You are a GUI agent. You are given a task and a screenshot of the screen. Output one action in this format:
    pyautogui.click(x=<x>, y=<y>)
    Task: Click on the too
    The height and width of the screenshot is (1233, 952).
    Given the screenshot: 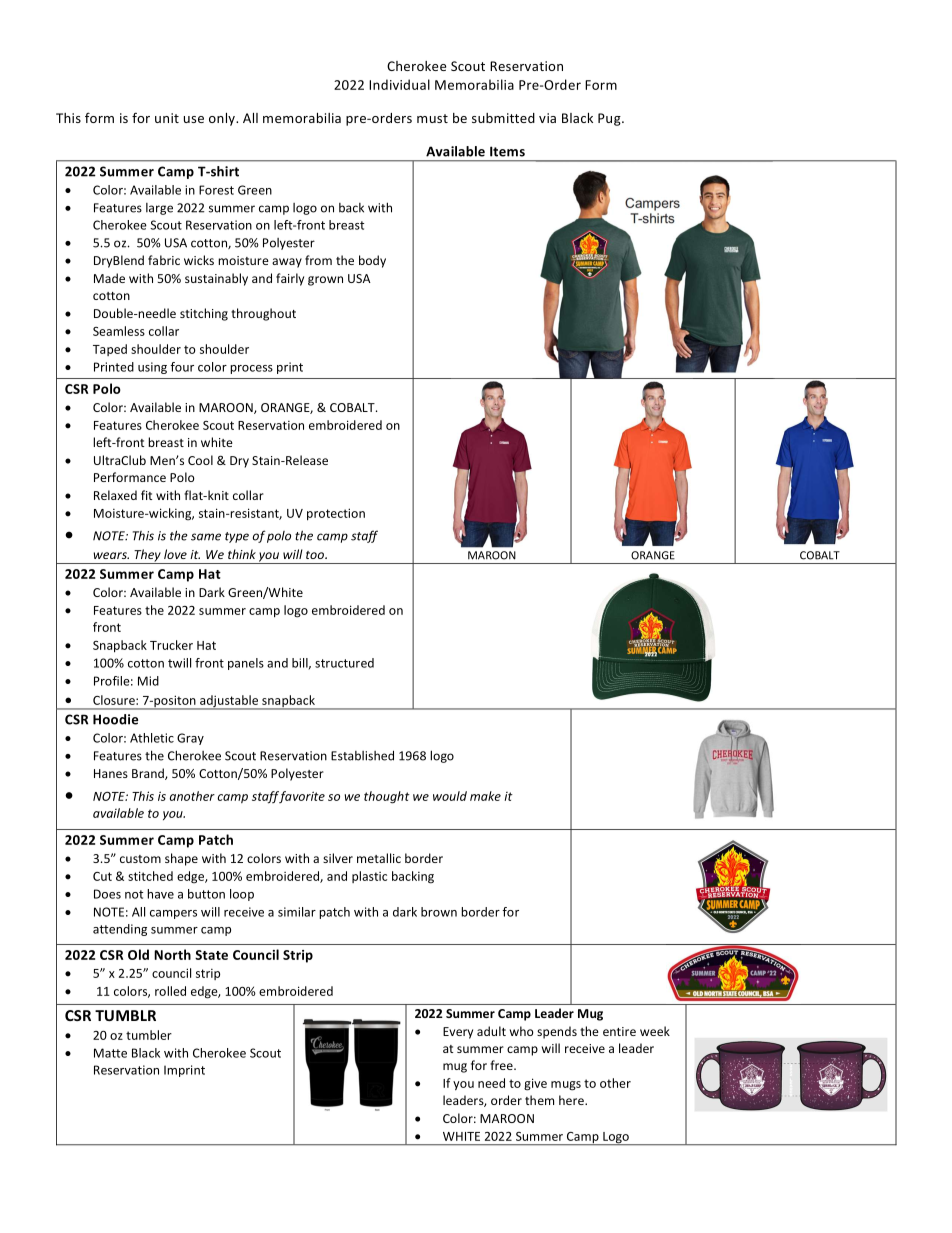 What is the action you would take?
    pyautogui.click(x=316, y=555)
